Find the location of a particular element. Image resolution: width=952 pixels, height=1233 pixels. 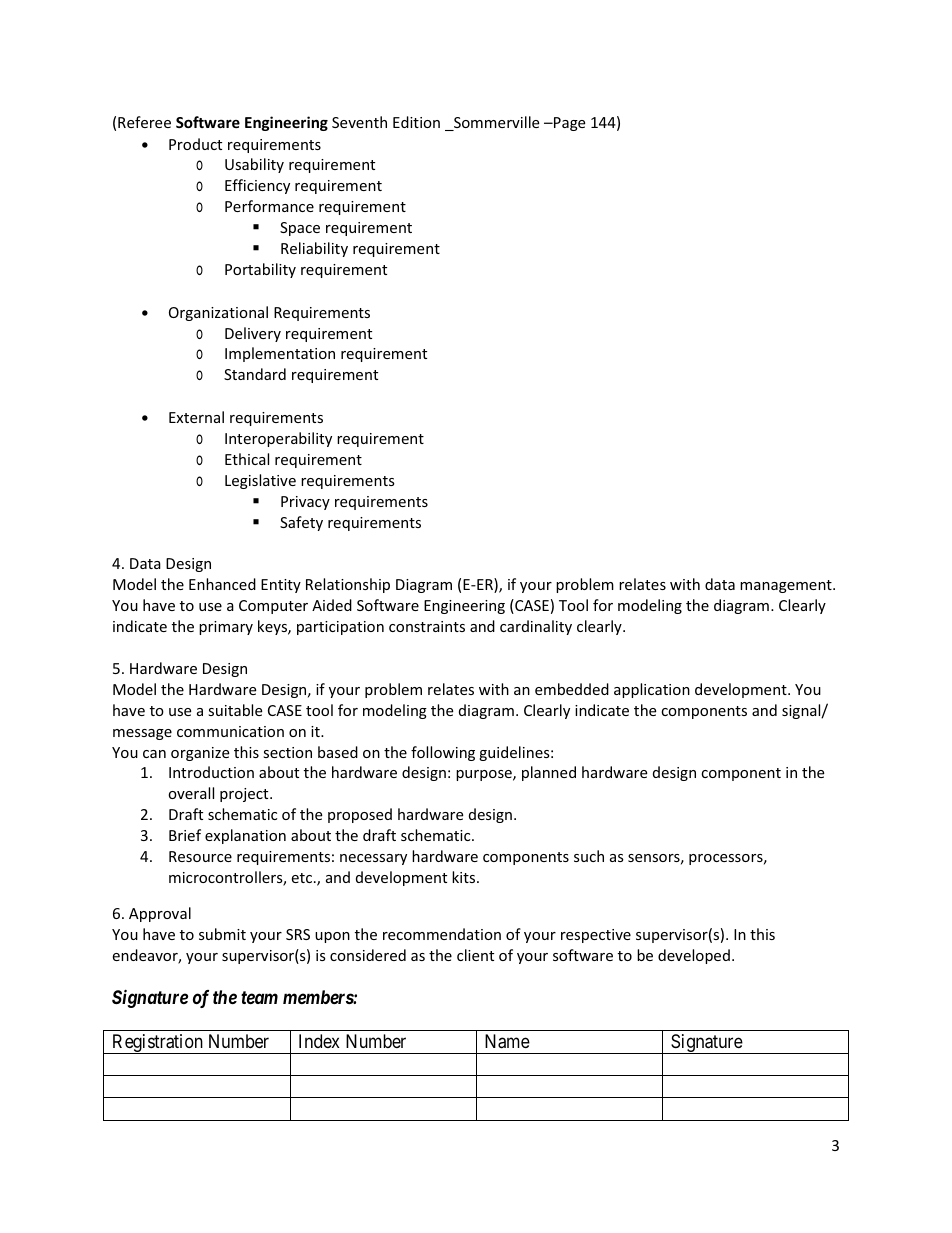

project is located at coordinates (245, 795).
